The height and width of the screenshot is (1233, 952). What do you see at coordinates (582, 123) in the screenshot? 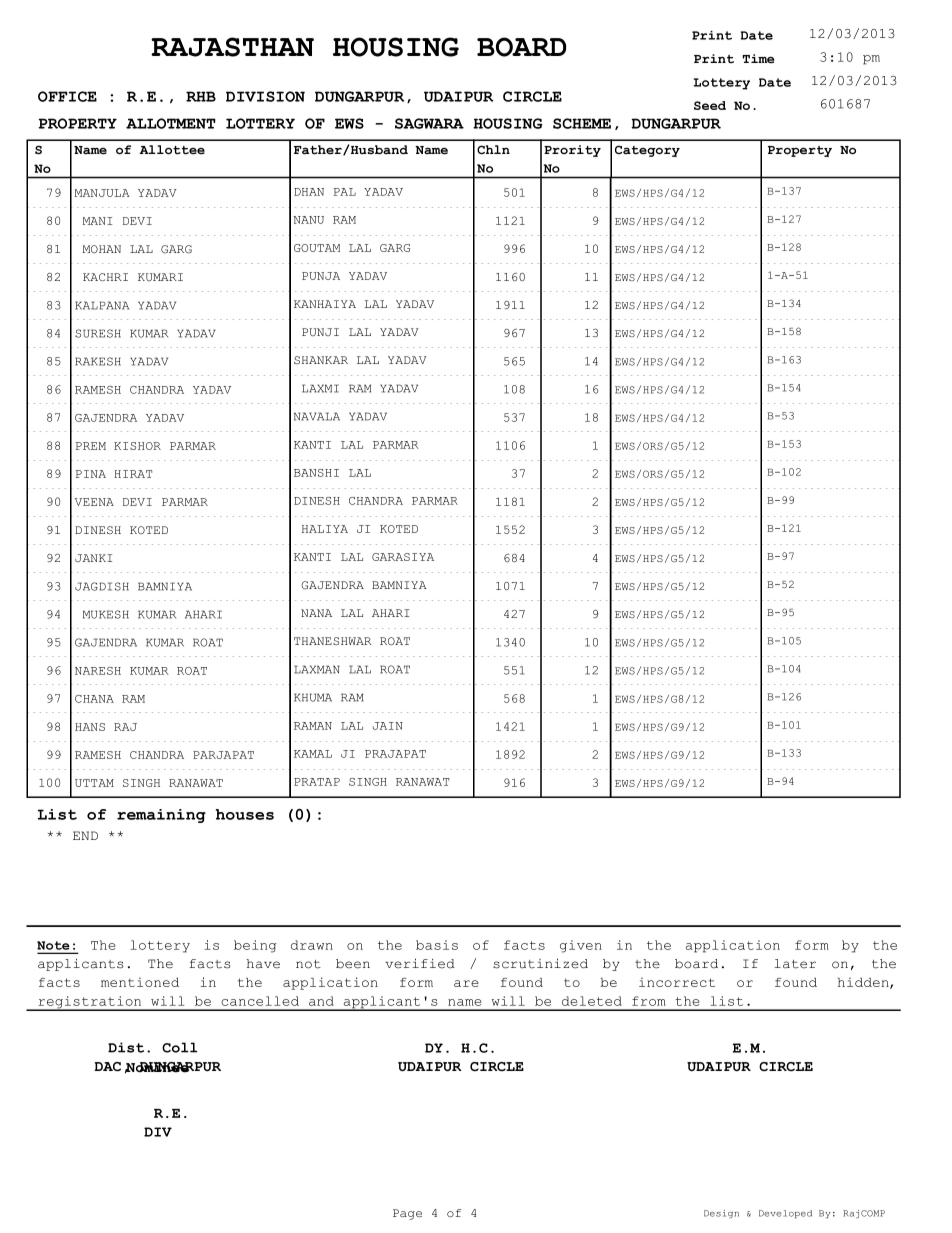
I see `SCHEME` at bounding box center [582, 123].
